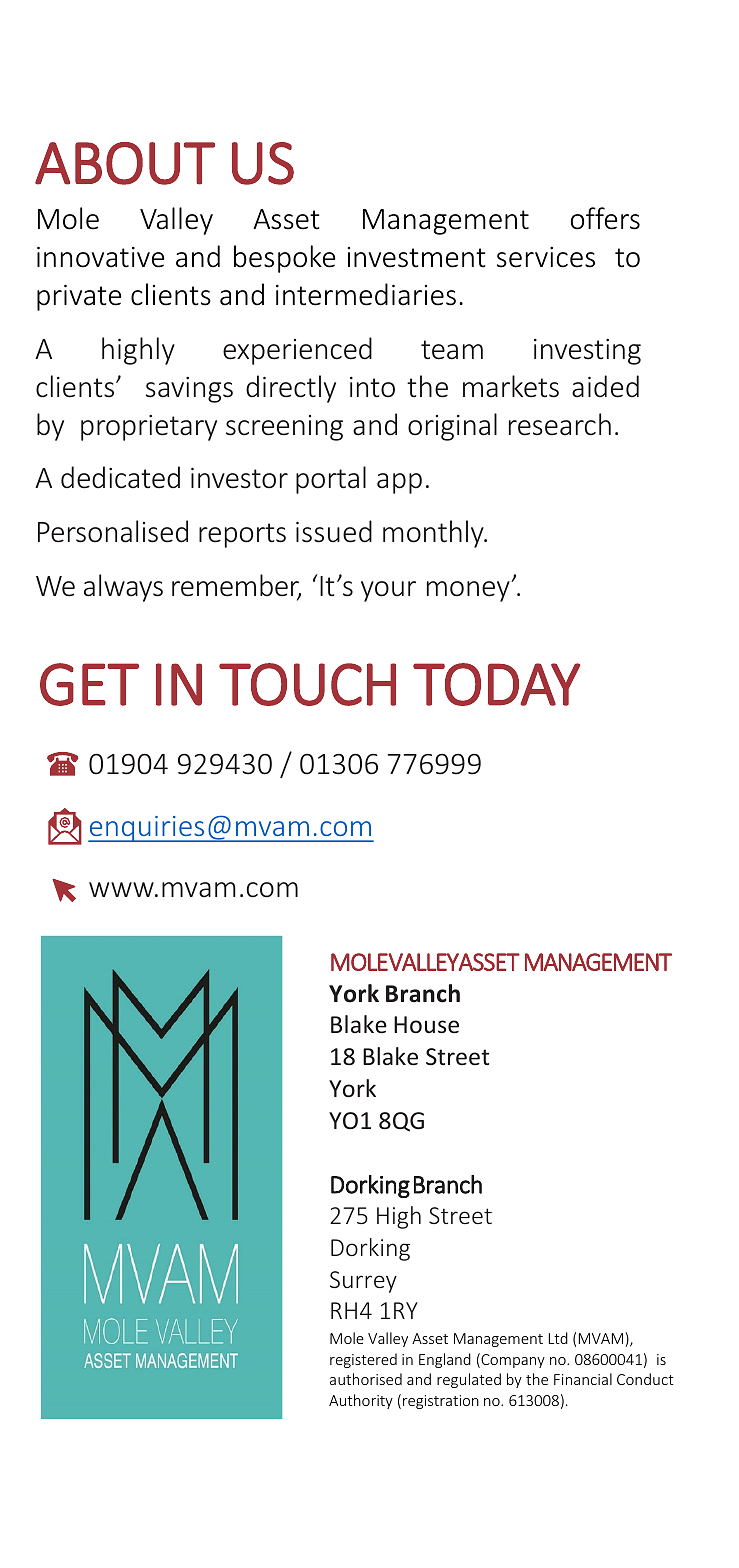 This image has height=1568, width=739. Describe the element at coordinates (426, 1024) in the image. I see `House` at that location.
